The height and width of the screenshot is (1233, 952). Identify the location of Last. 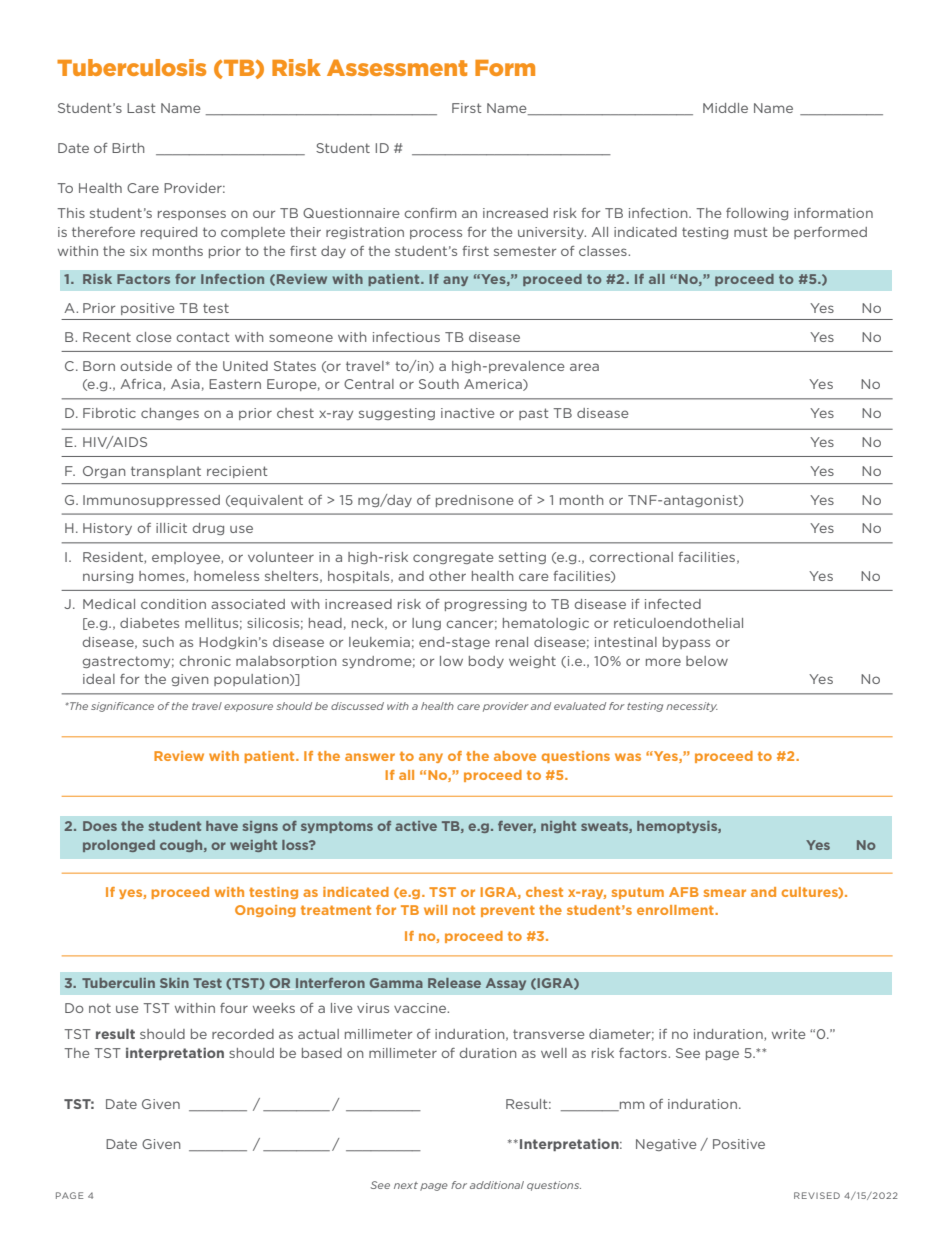
(141, 108).
